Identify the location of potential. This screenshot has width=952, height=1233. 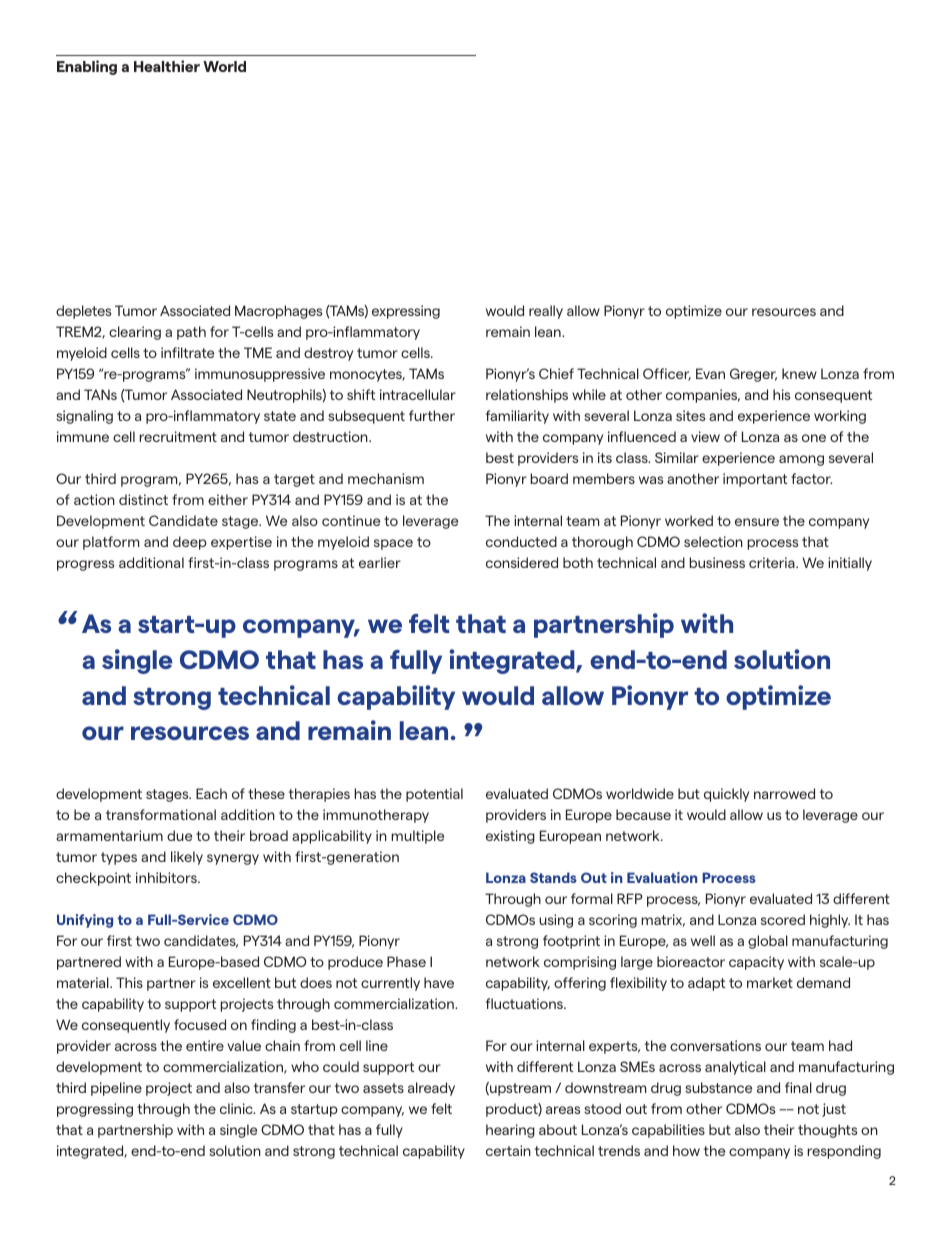
(434, 795).
